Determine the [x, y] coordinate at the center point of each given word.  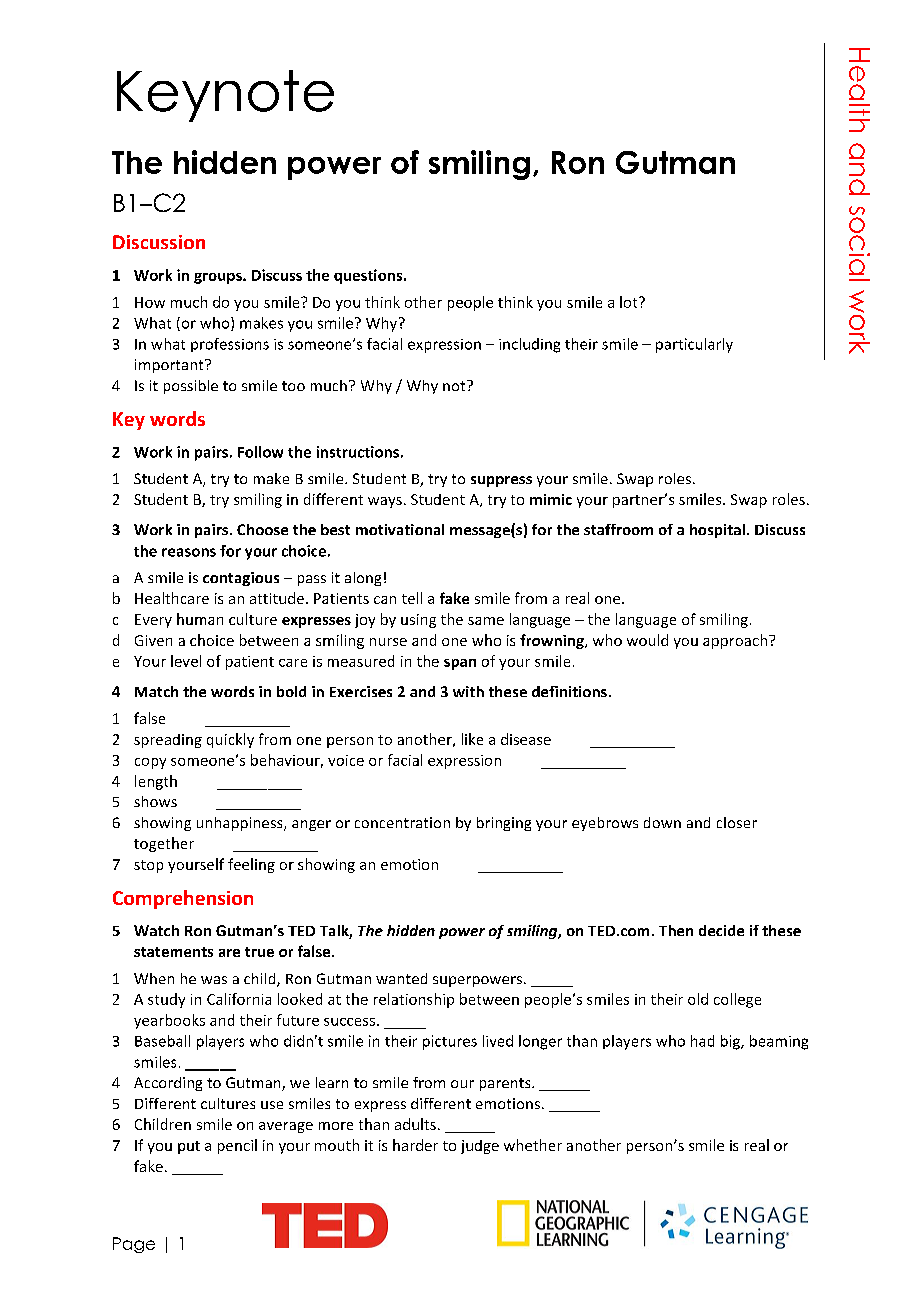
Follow [260, 452]
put [189, 1147]
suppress [501, 481]
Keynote [225, 96]
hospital [717, 531]
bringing [504, 824]
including [529, 345]
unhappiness [241, 824]
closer [737, 822]
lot [630, 302]
